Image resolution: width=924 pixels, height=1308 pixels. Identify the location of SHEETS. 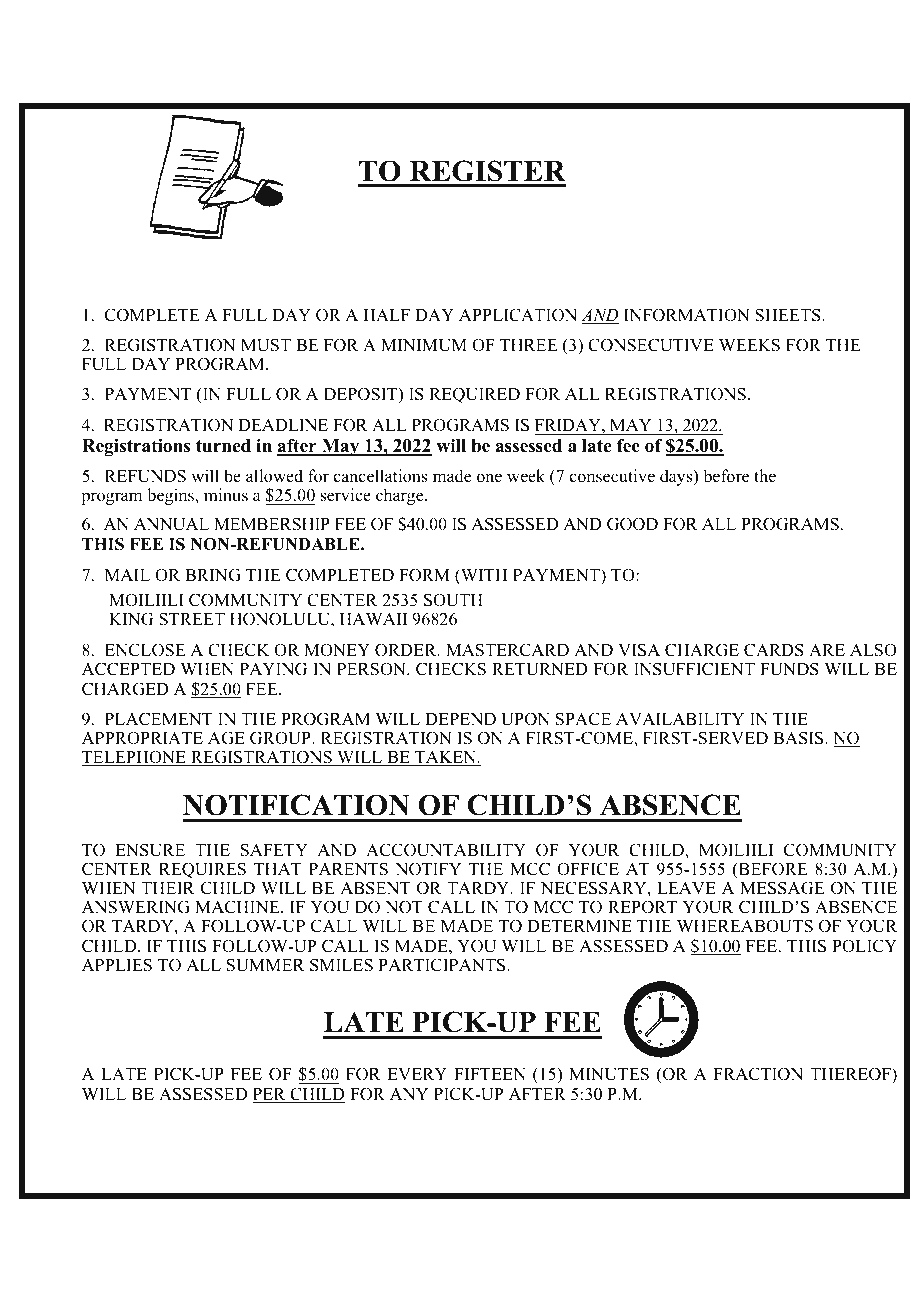
(789, 315).
